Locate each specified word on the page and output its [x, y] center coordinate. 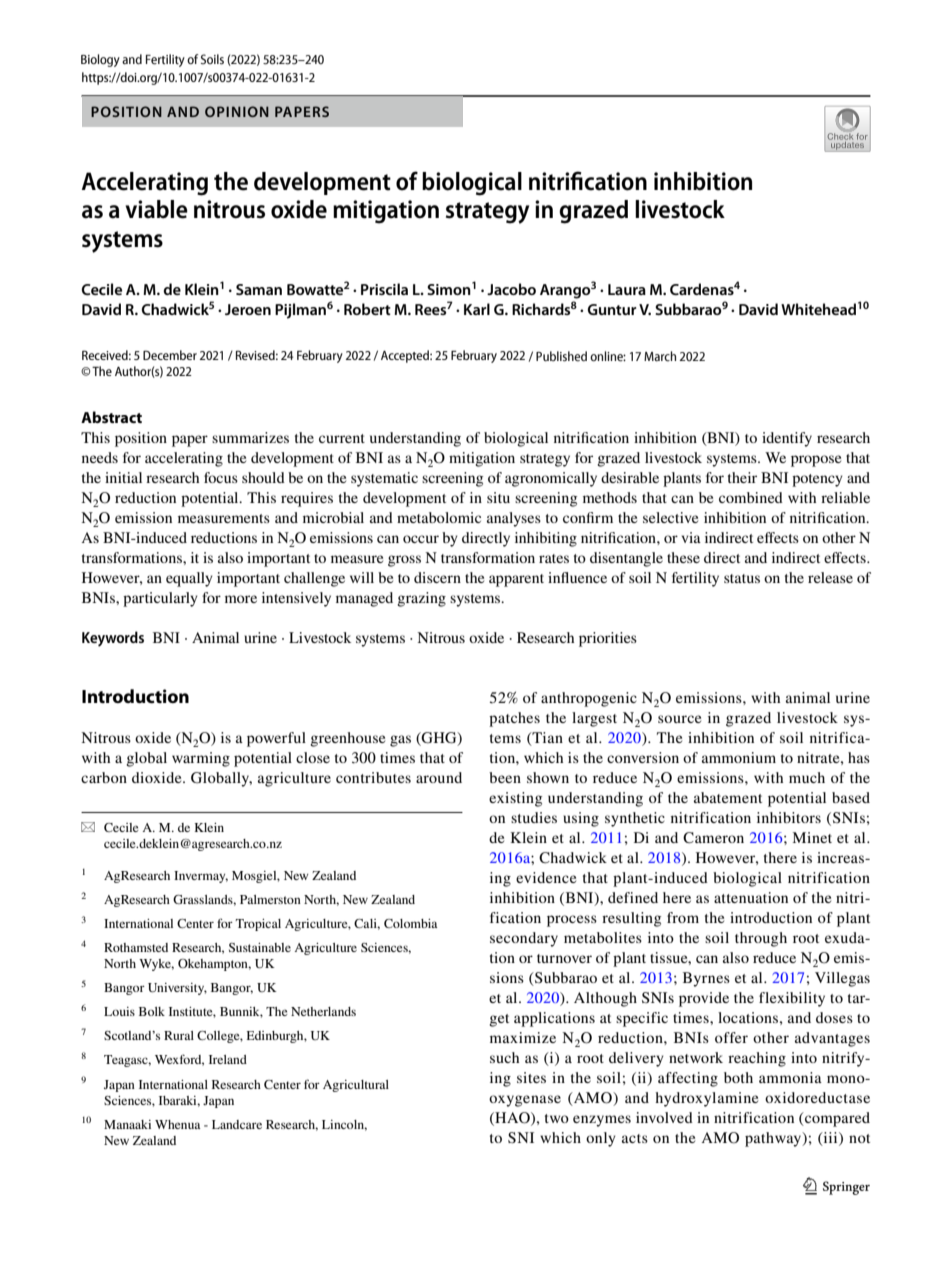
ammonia [790, 1077]
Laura [627, 289]
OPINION [237, 111]
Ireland [228, 1059]
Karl [477, 309]
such [504, 1057]
